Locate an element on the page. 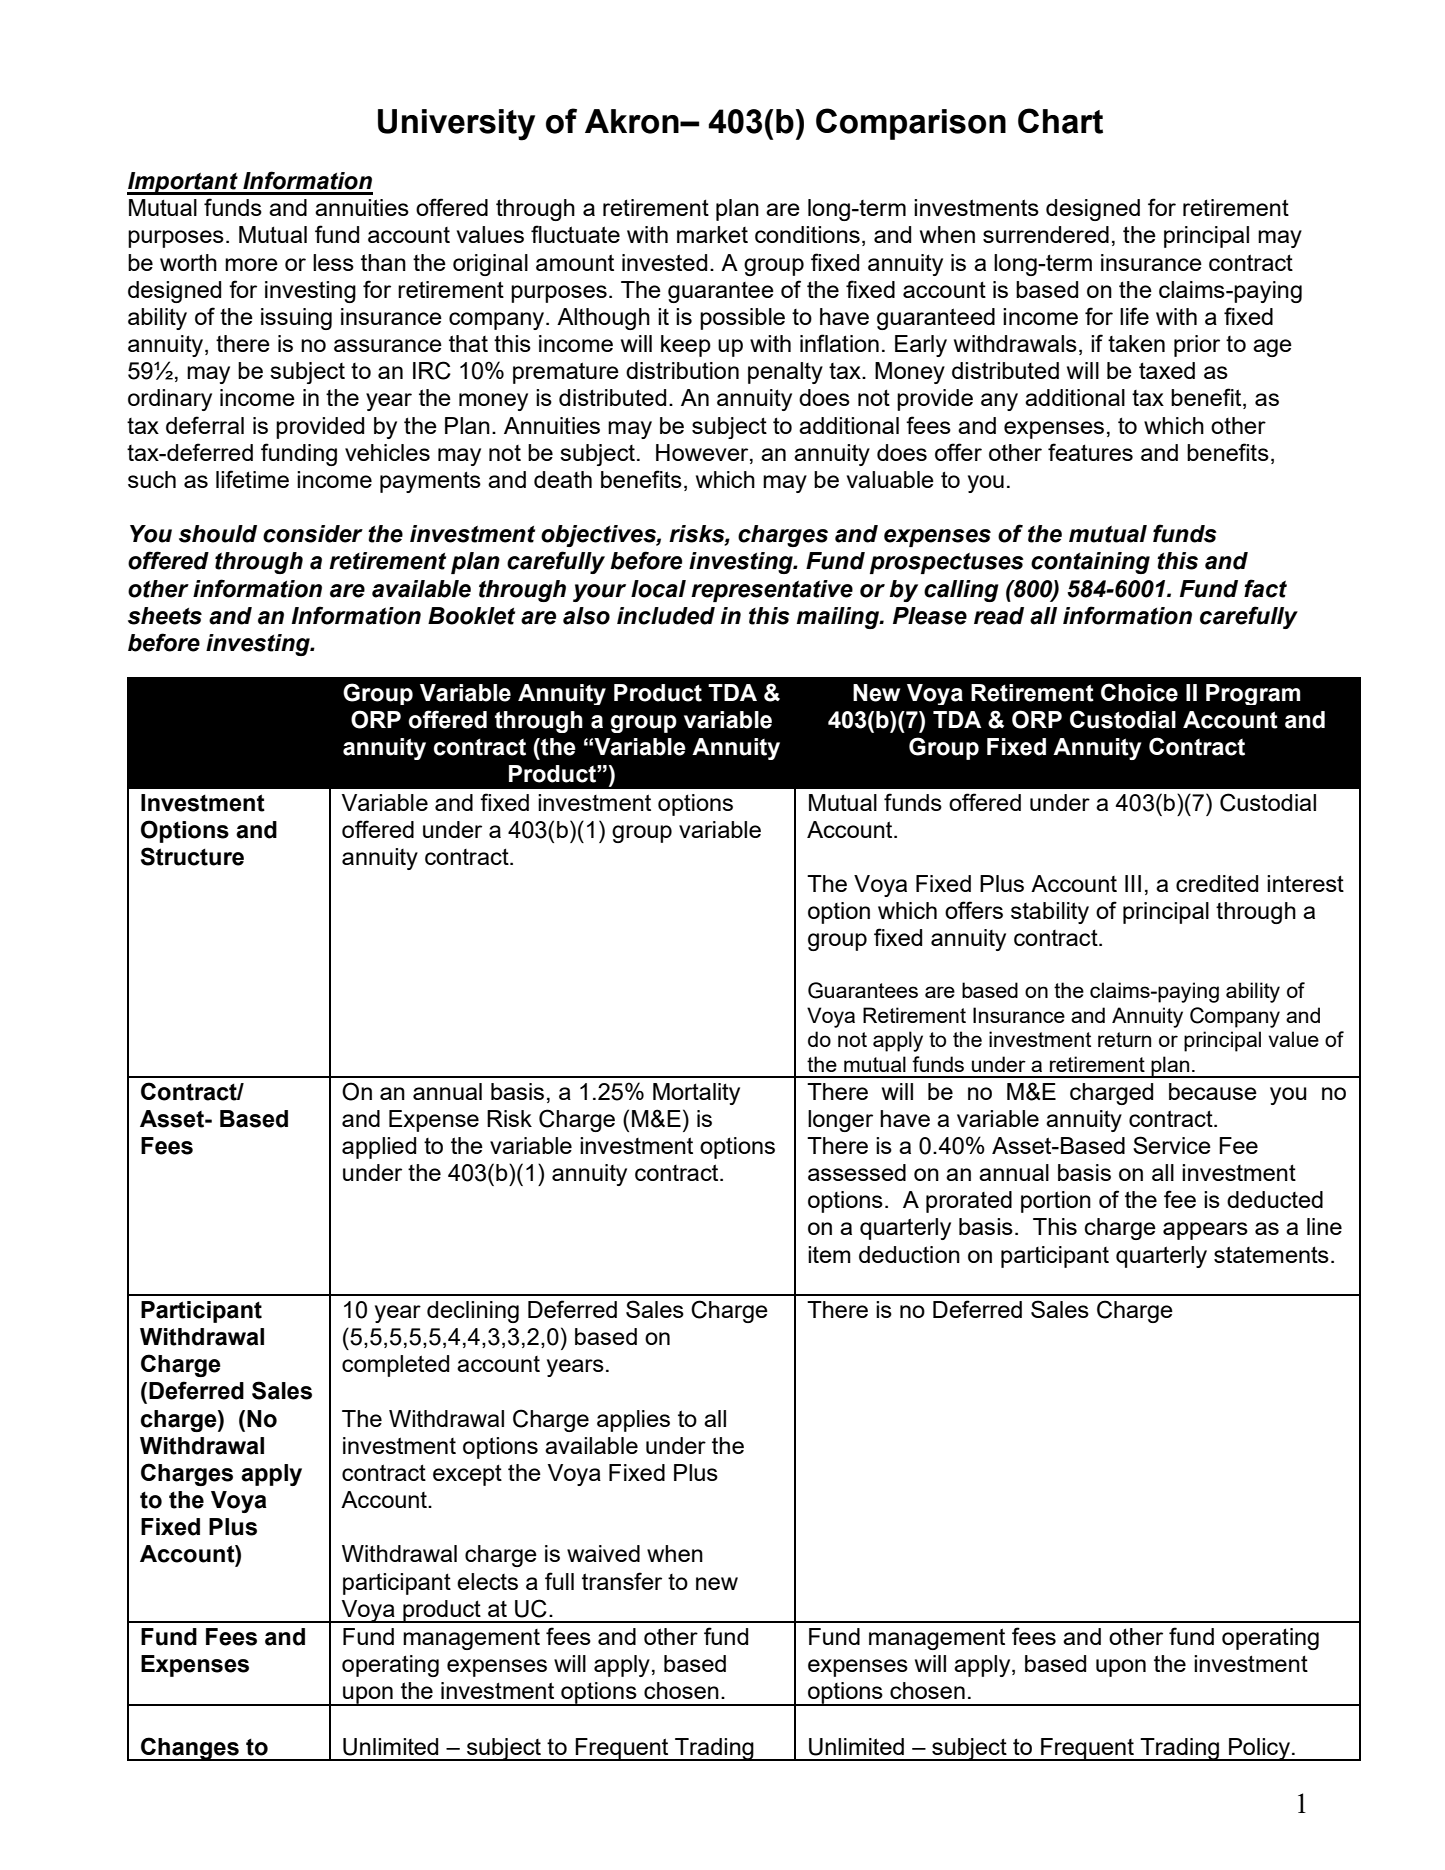  Changes is located at coordinates (190, 1749).
